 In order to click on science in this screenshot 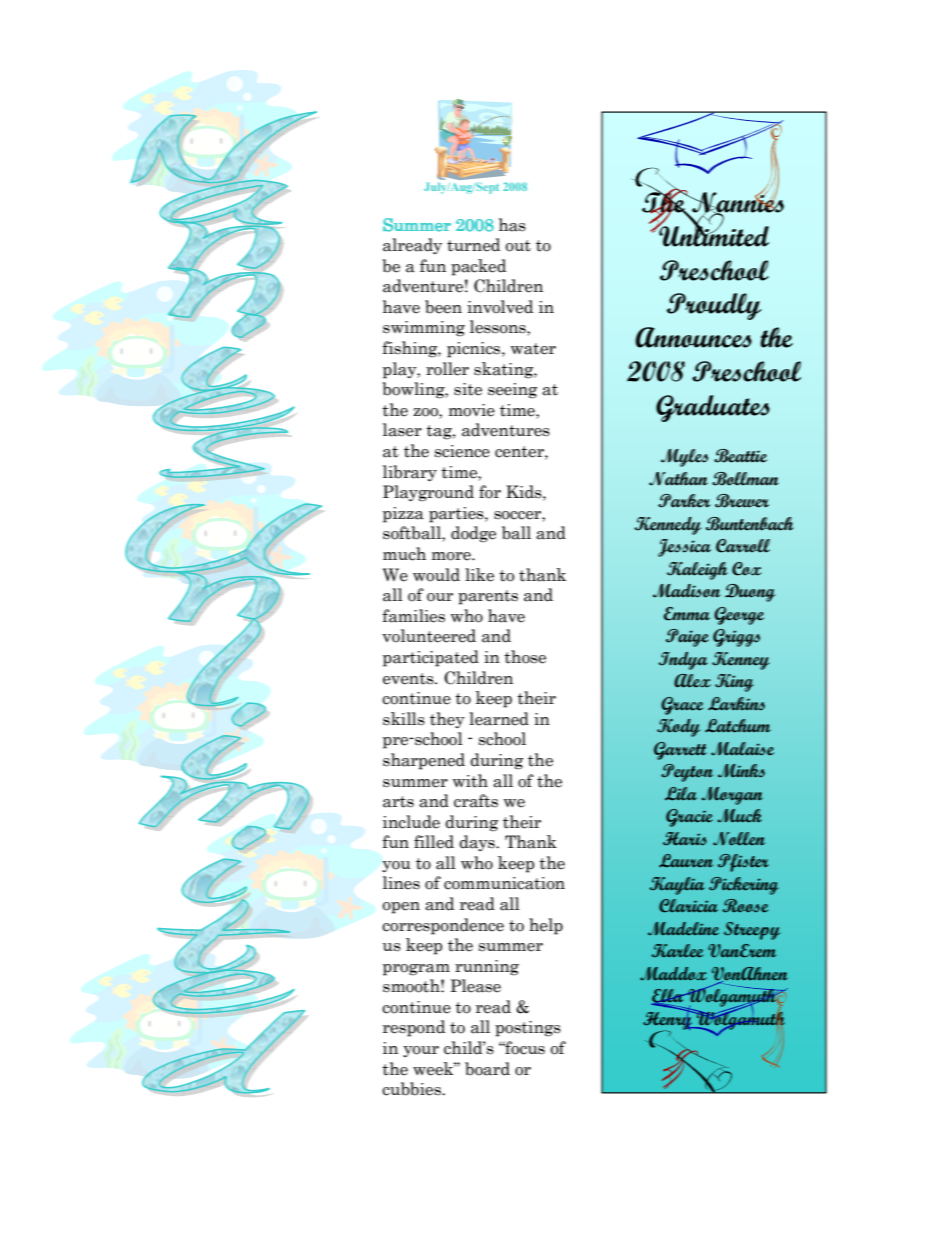, I will do `click(462, 451)`.
